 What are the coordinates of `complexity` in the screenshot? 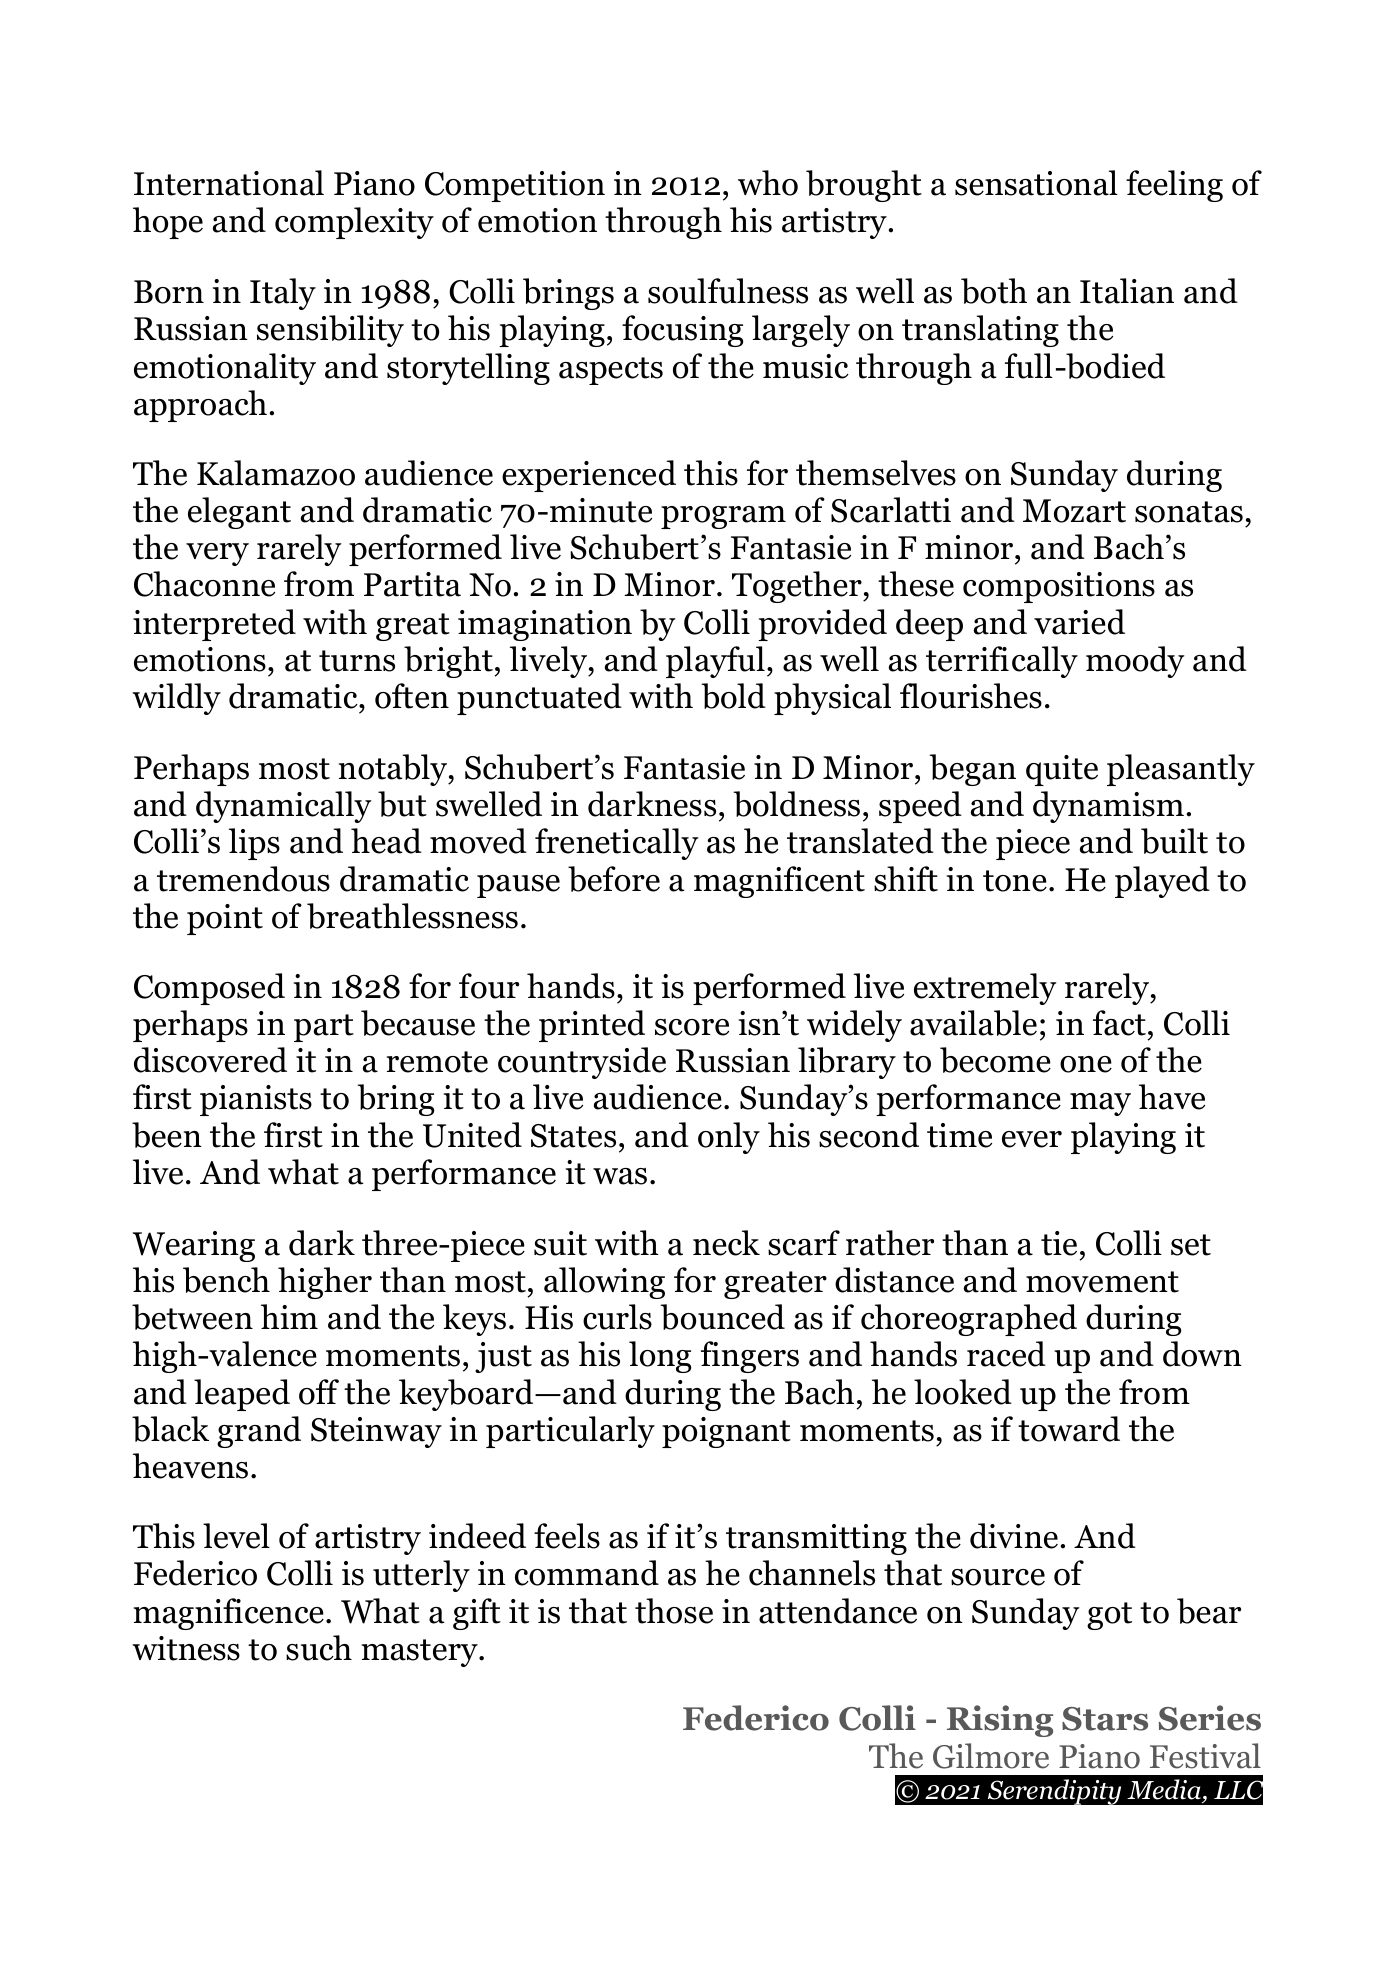 It's located at (354, 223).
